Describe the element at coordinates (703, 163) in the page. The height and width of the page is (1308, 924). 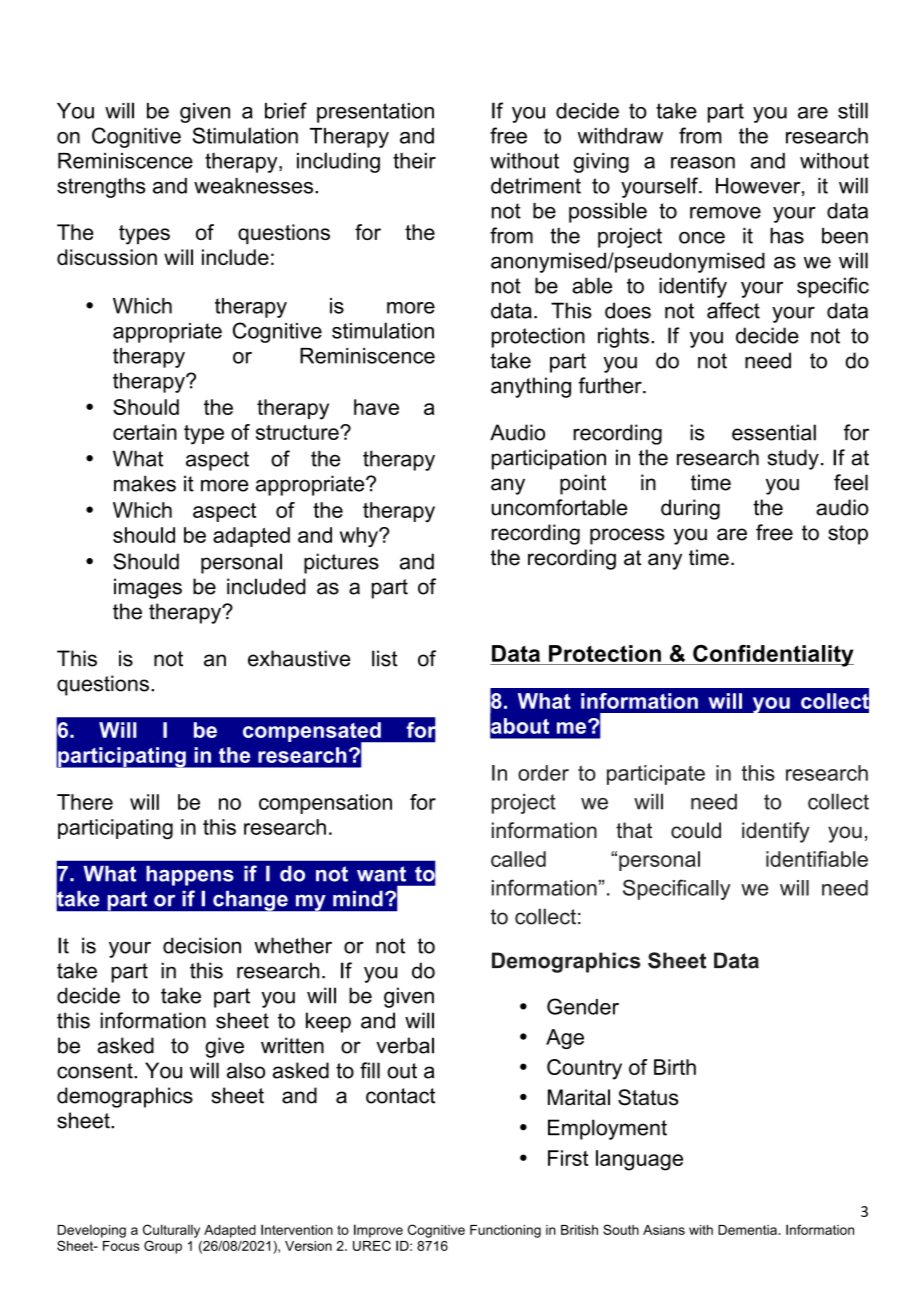
I see `reason` at that location.
